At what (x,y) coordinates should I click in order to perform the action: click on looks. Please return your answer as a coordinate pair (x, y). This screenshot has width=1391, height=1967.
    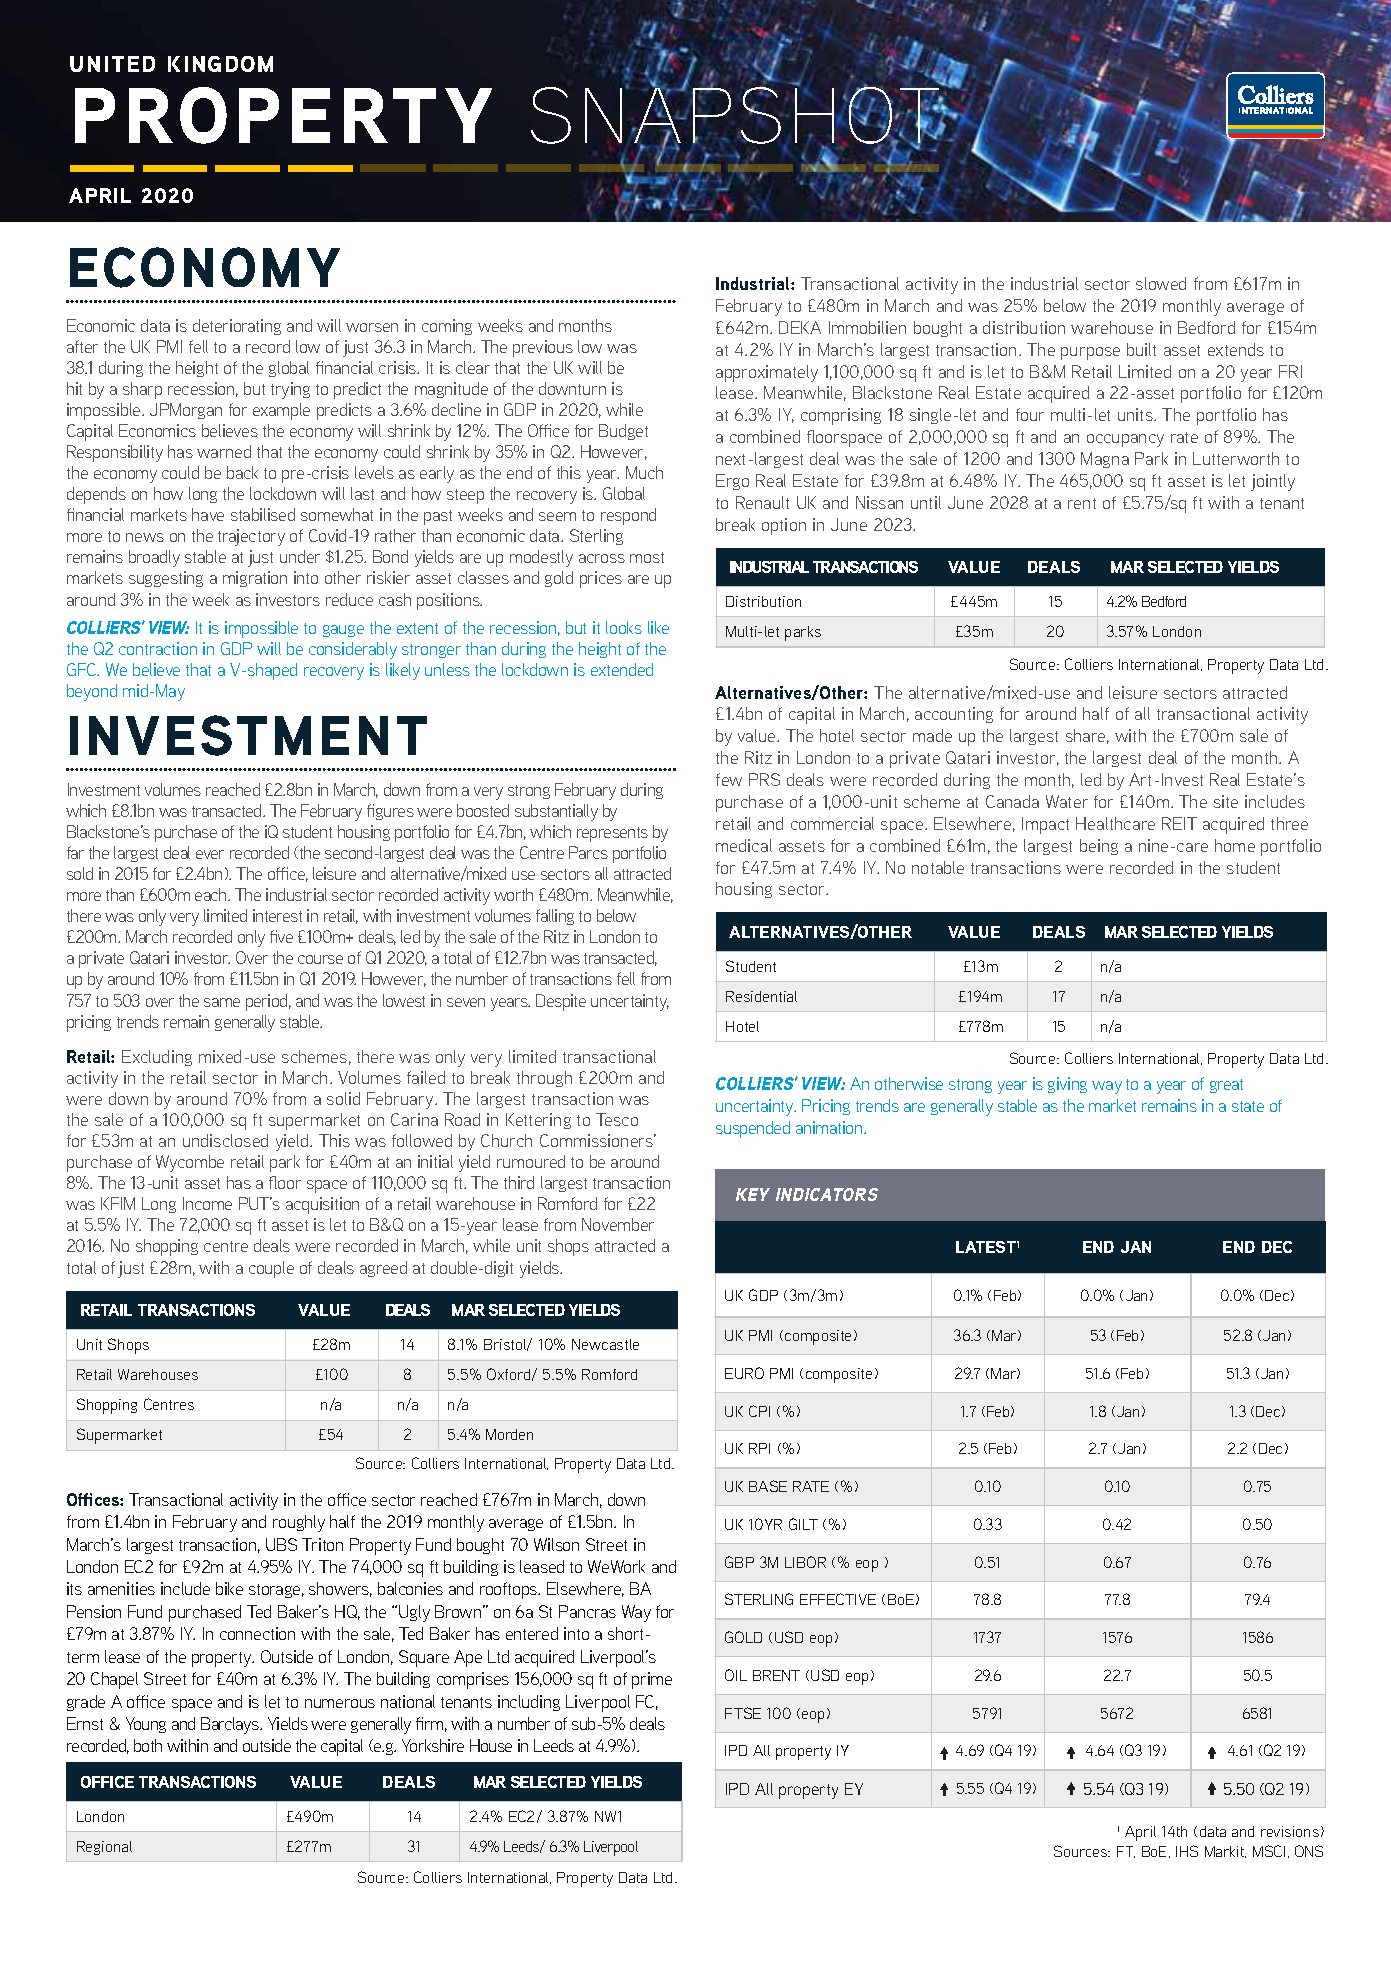
    Looking at the image, I should click on (624, 627).
